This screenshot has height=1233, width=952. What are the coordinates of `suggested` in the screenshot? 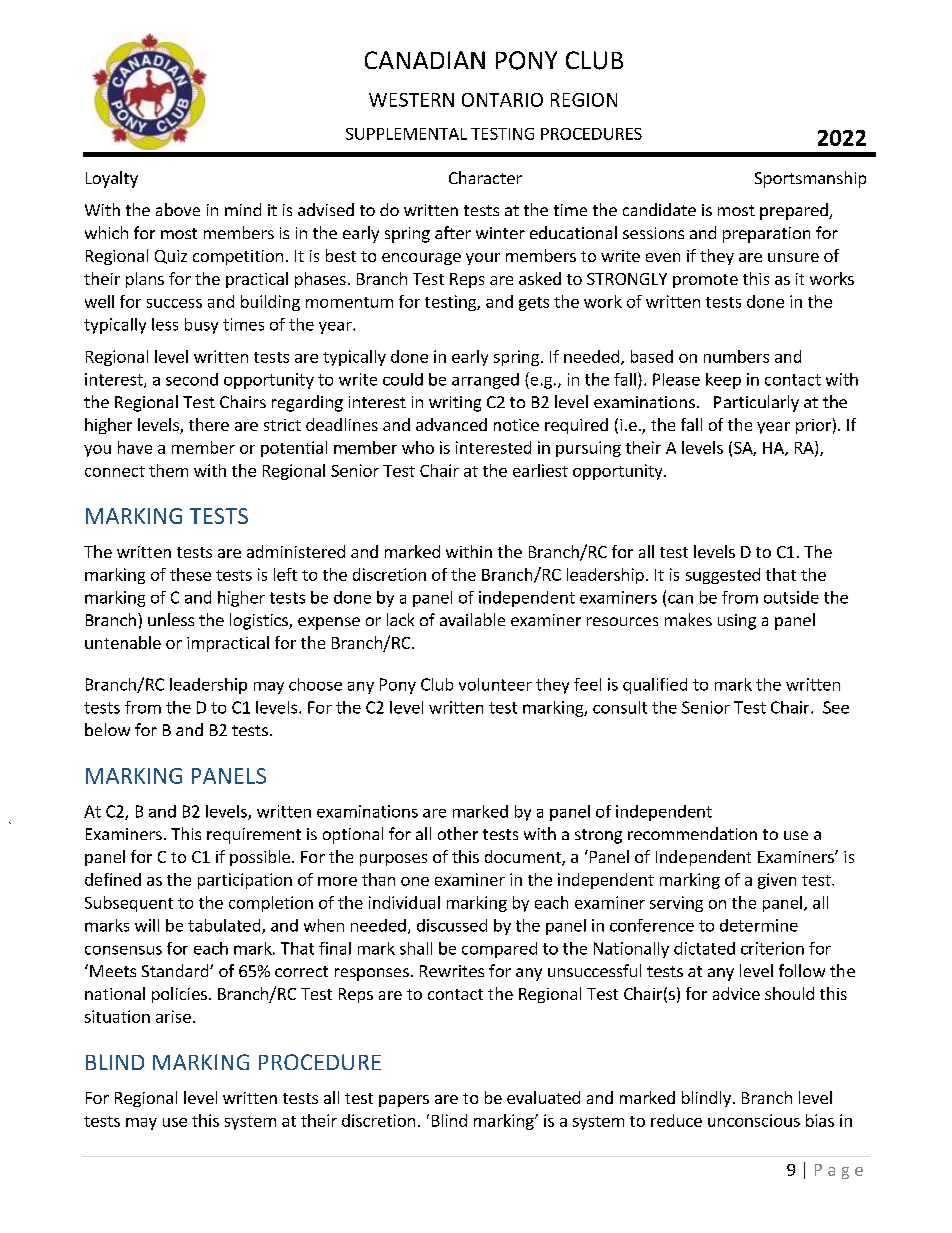 It's located at (723, 576).
